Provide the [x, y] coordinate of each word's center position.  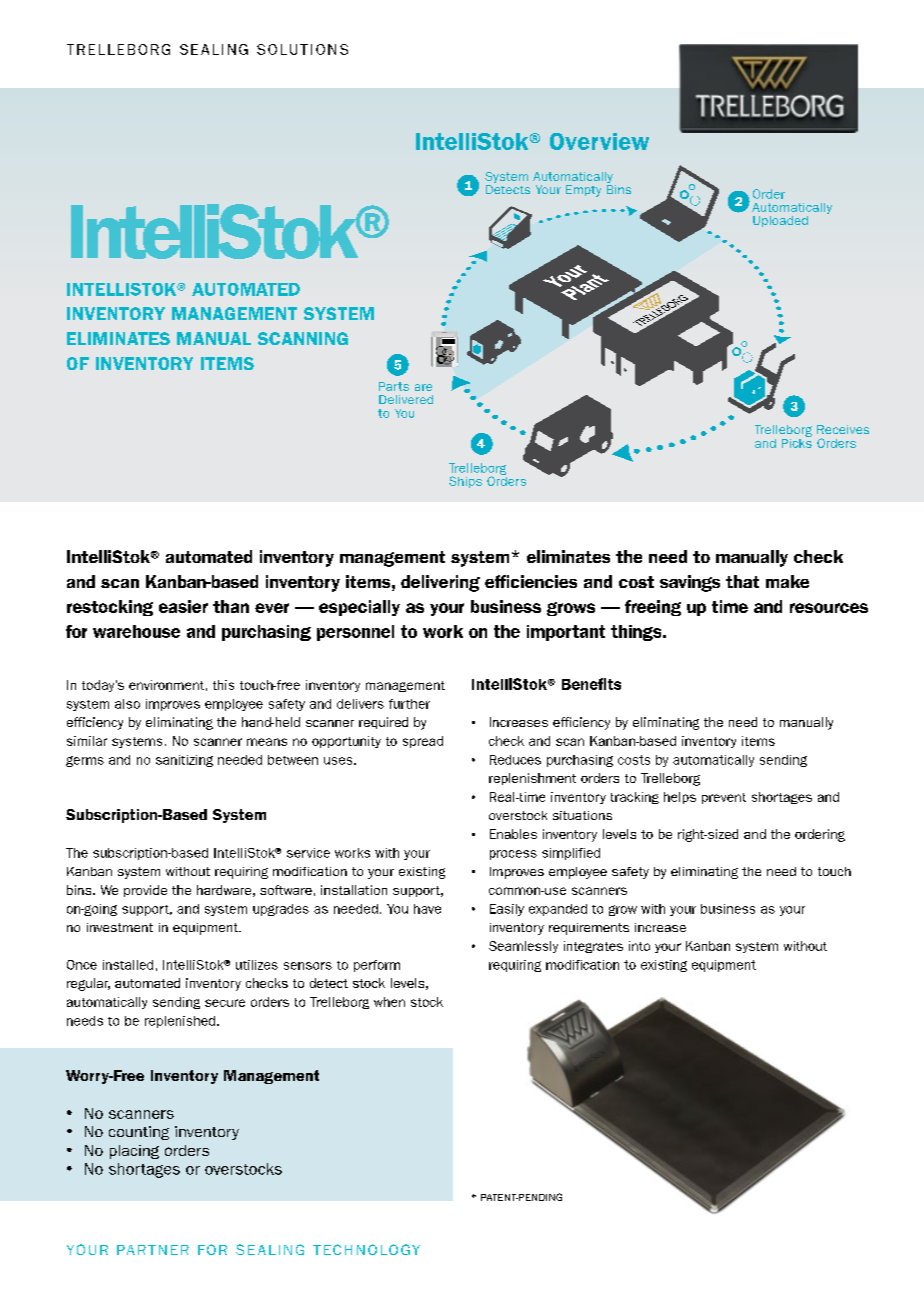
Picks [797, 442]
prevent [724, 798]
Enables [513, 834]
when [389, 1002]
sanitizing [184, 761]
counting [139, 1133]
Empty [583, 191]
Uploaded [780, 221]
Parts [394, 386]
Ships [465, 482]
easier [183, 606]
